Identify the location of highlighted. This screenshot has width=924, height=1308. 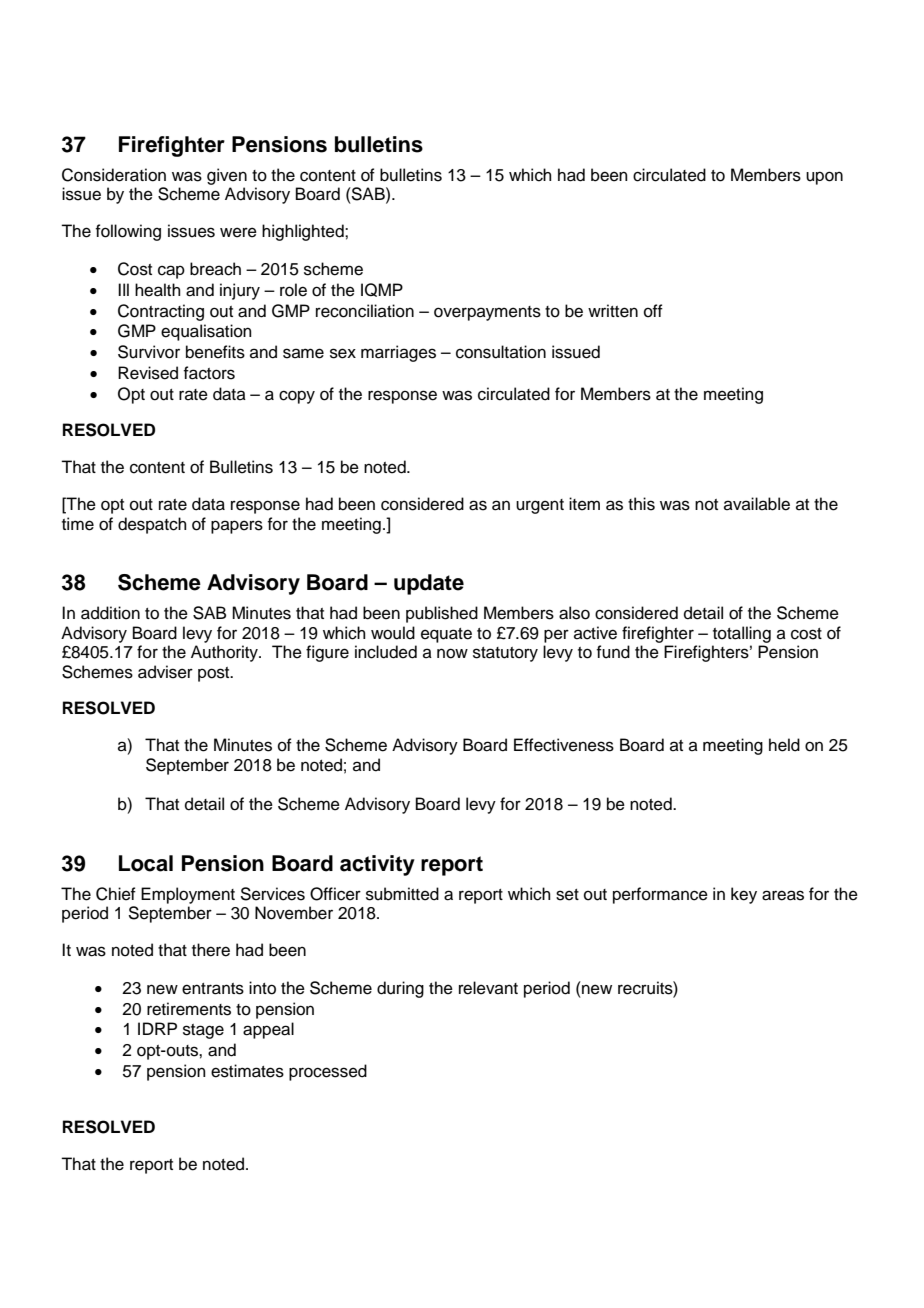
(304, 232).
